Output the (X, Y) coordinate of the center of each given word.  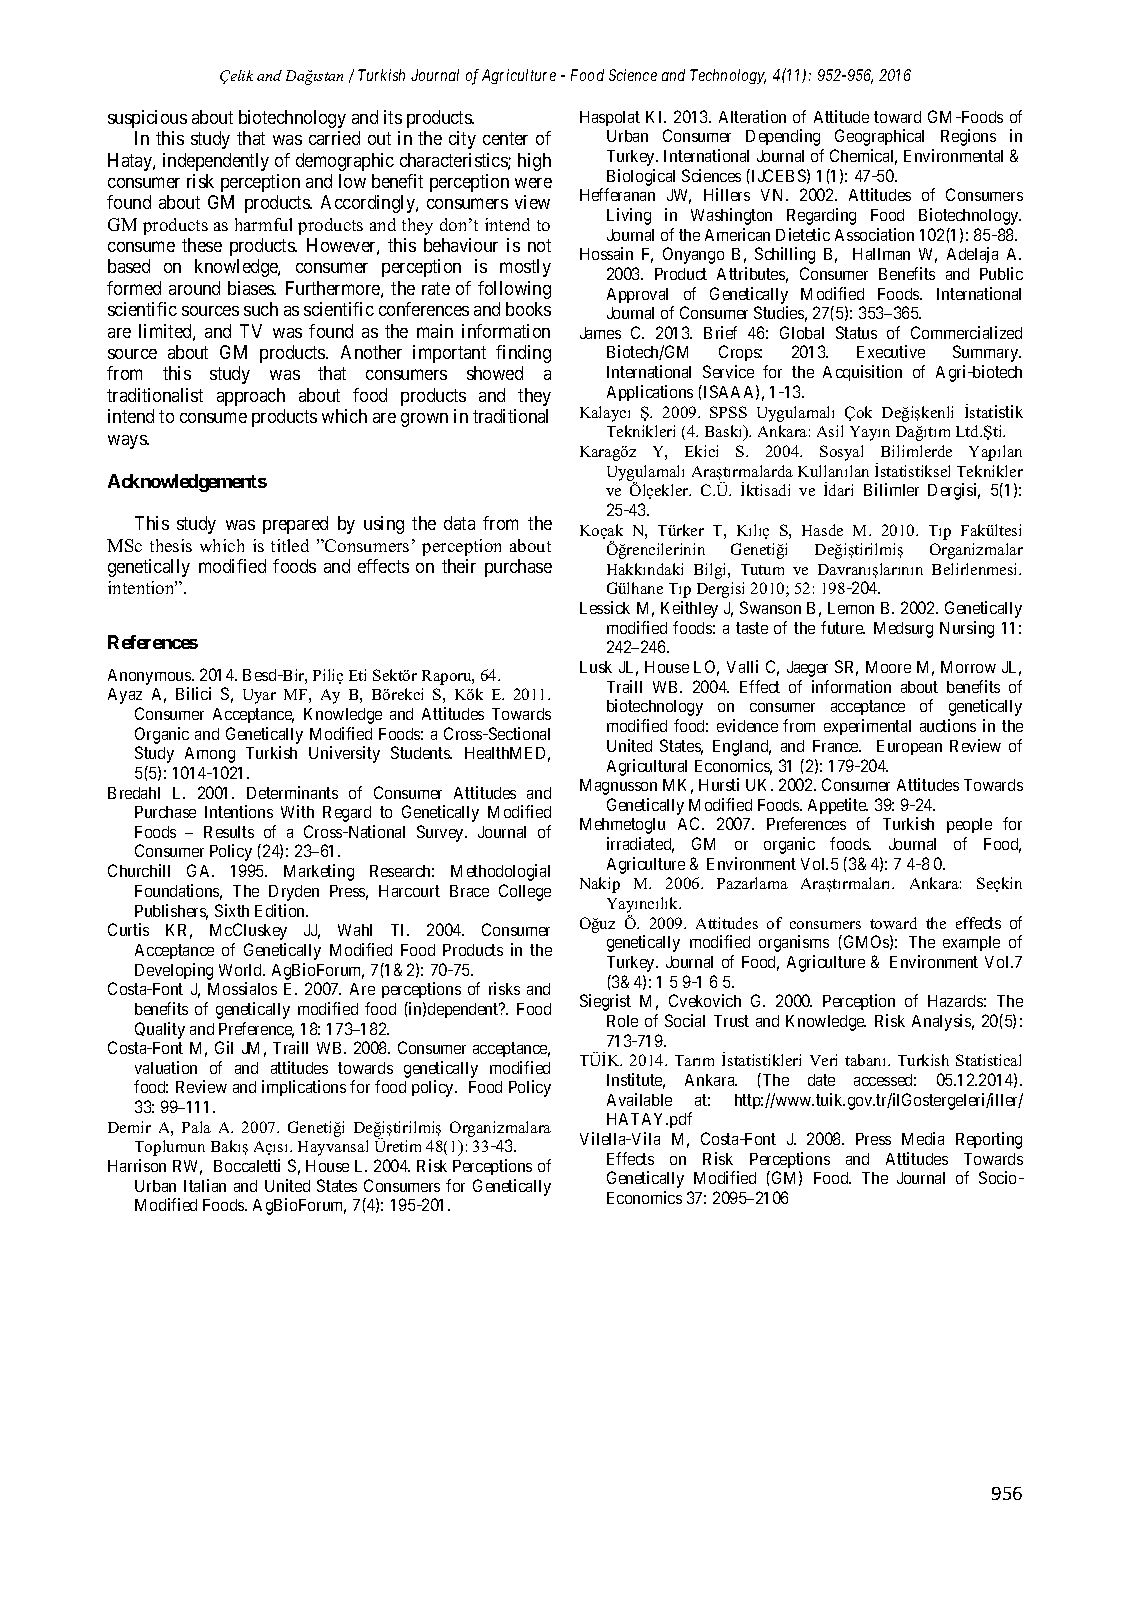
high (534, 162)
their (459, 566)
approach (251, 397)
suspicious (147, 119)
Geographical (879, 137)
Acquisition (862, 373)
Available (639, 1099)
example (971, 943)
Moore (888, 667)
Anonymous (150, 677)
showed (495, 373)
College (525, 892)
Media (923, 1138)
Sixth (232, 910)
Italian (205, 1185)
